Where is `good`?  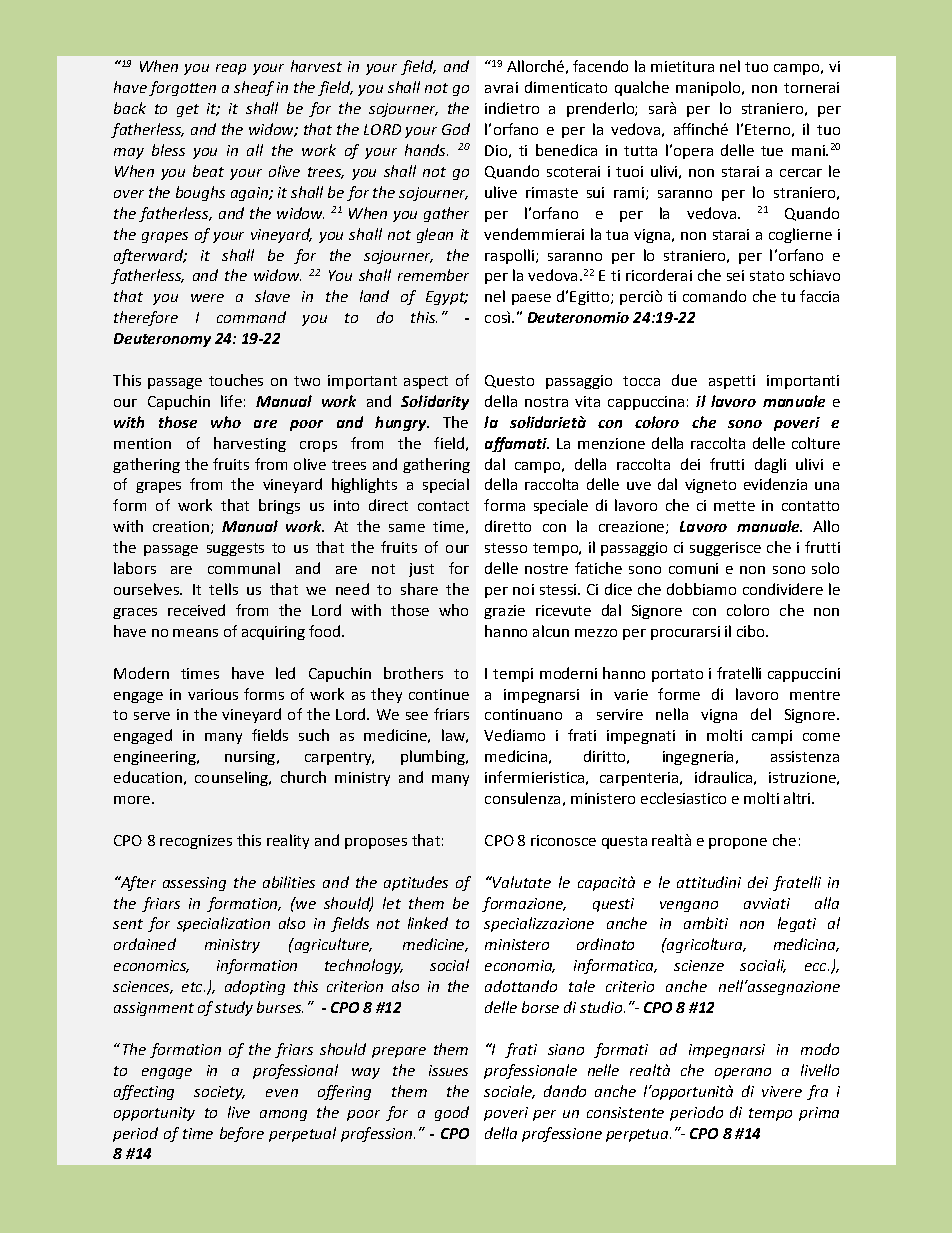
good is located at coordinates (452, 1113).
